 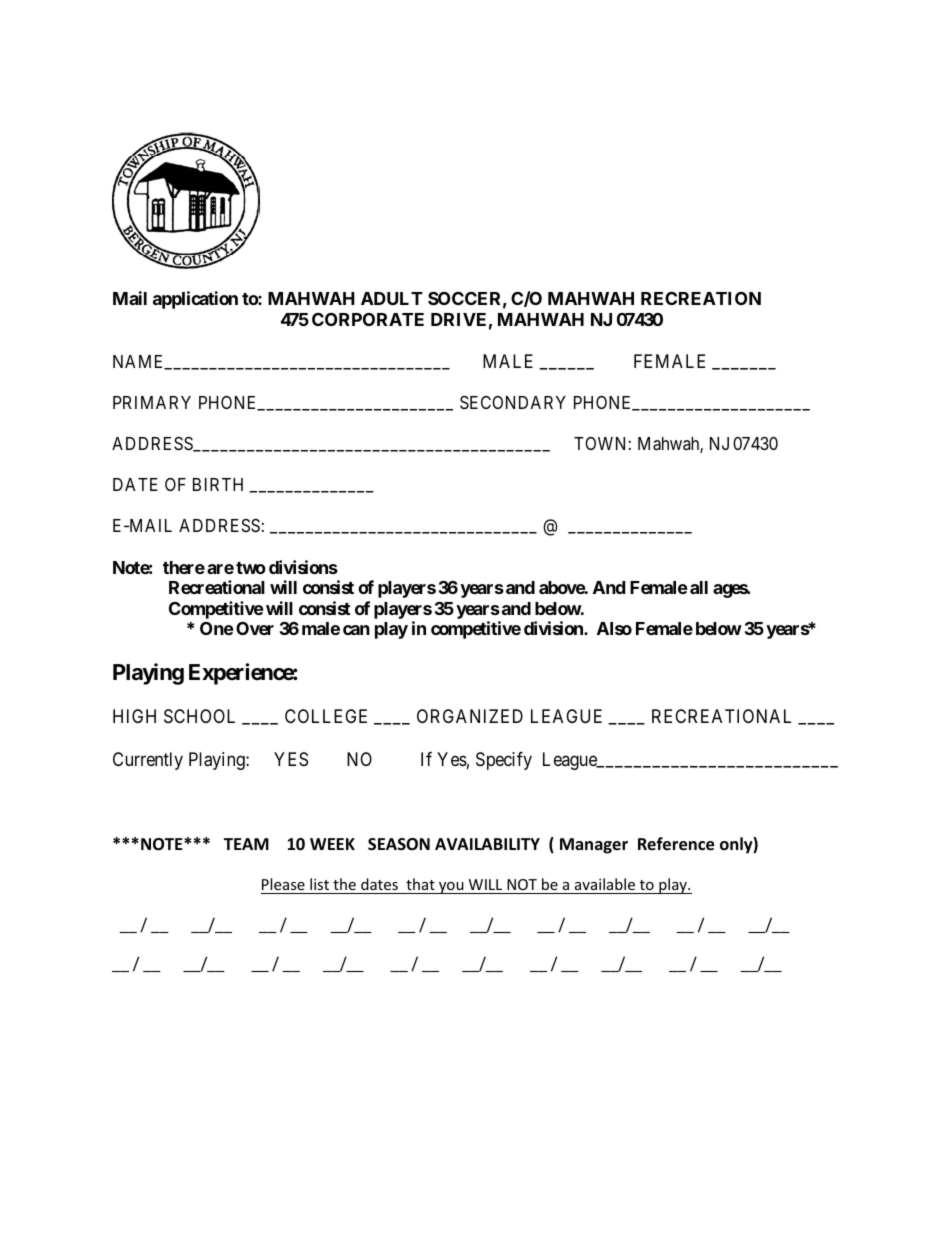 I want to click on all, so click(x=699, y=587).
